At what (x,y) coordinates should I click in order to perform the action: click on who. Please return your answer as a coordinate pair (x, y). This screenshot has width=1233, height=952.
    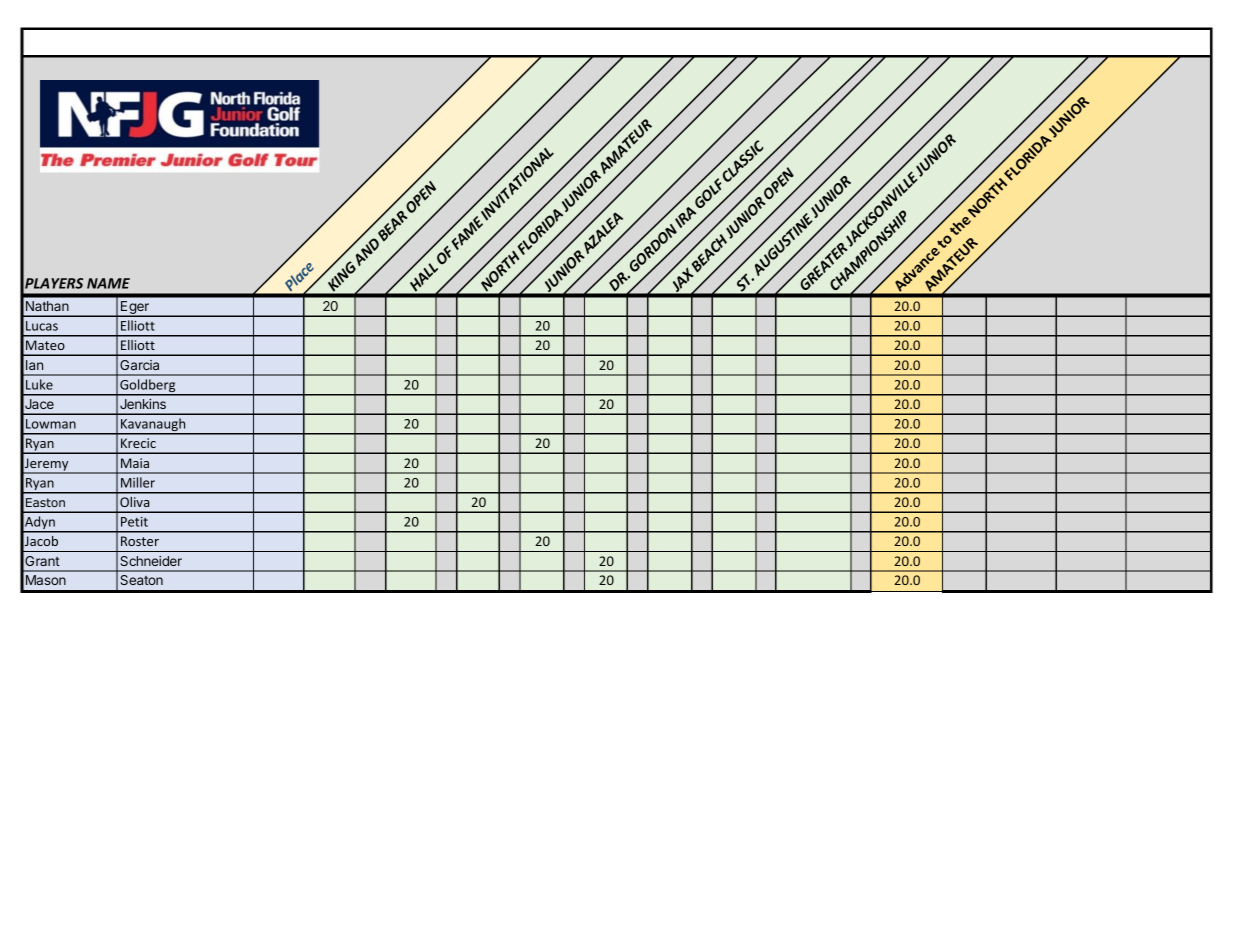
    Looking at the image, I should click on (367, 318).
